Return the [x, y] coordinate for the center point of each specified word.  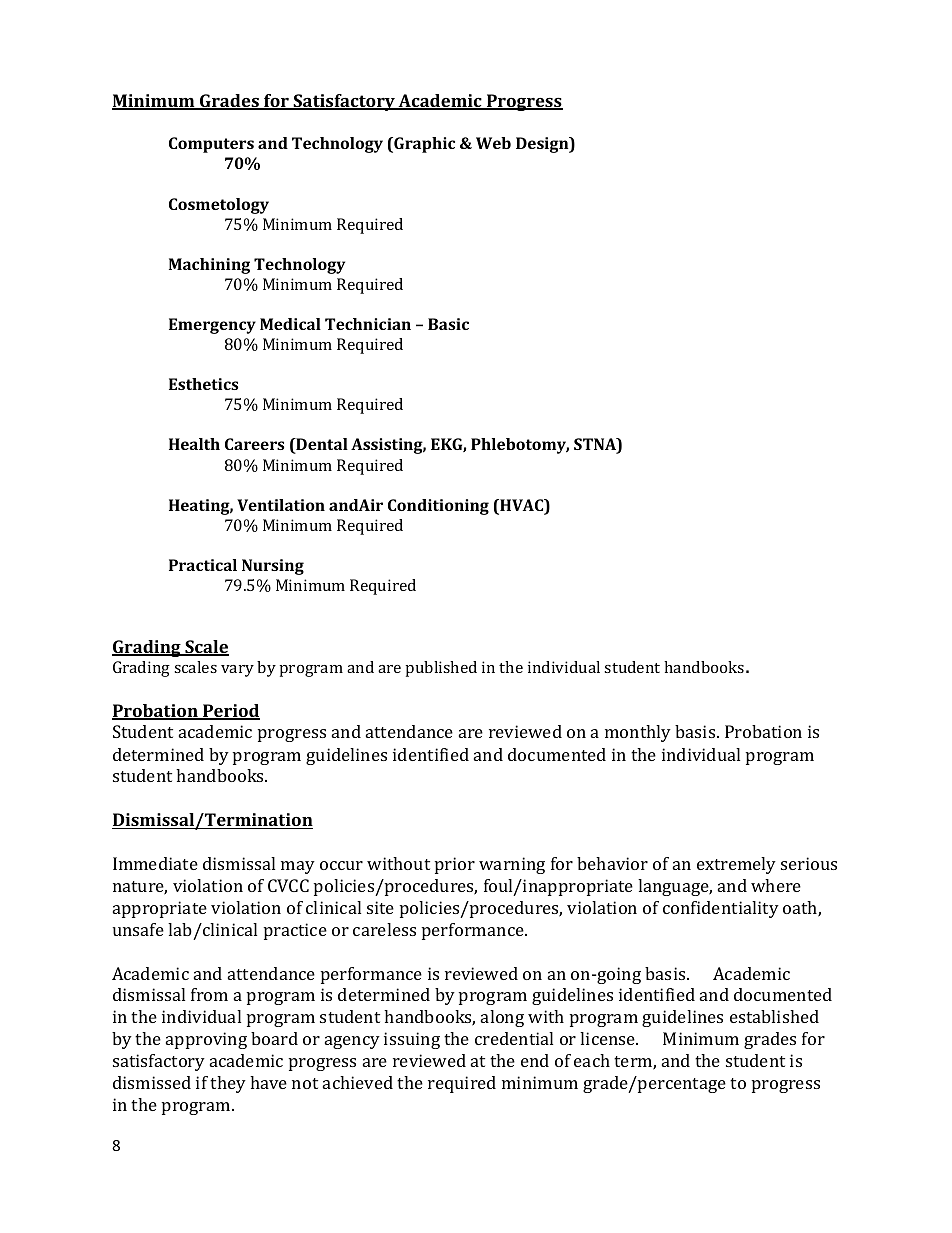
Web [493, 143]
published [441, 669]
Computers [211, 145]
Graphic [423, 145]
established [774, 1016]
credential [514, 1038]
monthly [638, 733]
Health [194, 444]
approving [206, 1040]
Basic [448, 324]
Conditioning [438, 507]
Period [230, 712]
